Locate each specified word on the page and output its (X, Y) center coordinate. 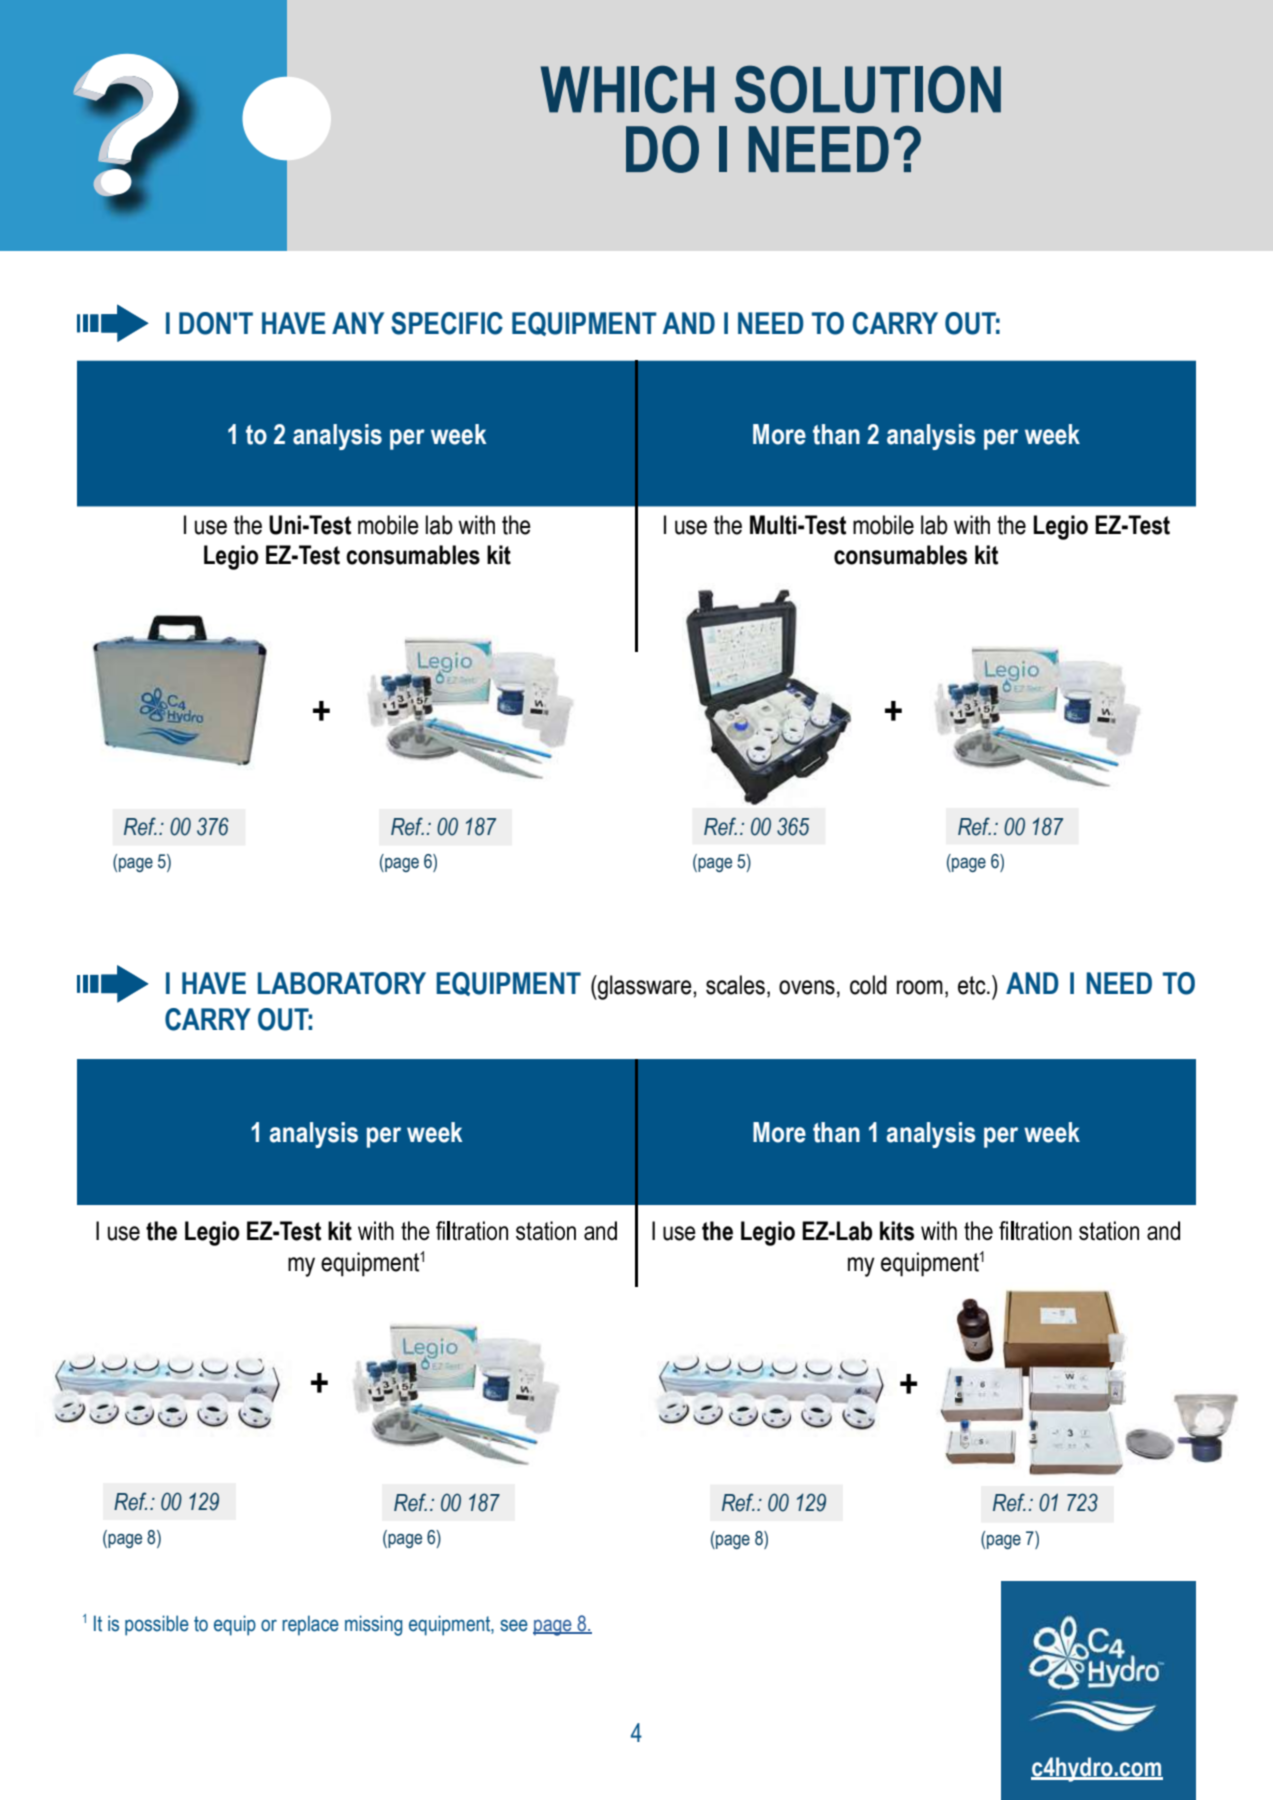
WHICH (627, 89)
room (920, 987)
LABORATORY (342, 983)
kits (897, 1231)
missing (373, 1625)
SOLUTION (868, 89)
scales (735, 985)
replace (310, 1625)
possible (157, 1625)
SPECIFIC (447, 323)
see (514, 1625)
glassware (645, 987)
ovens (807, 987)
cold (868, 985)
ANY (358, 323)
